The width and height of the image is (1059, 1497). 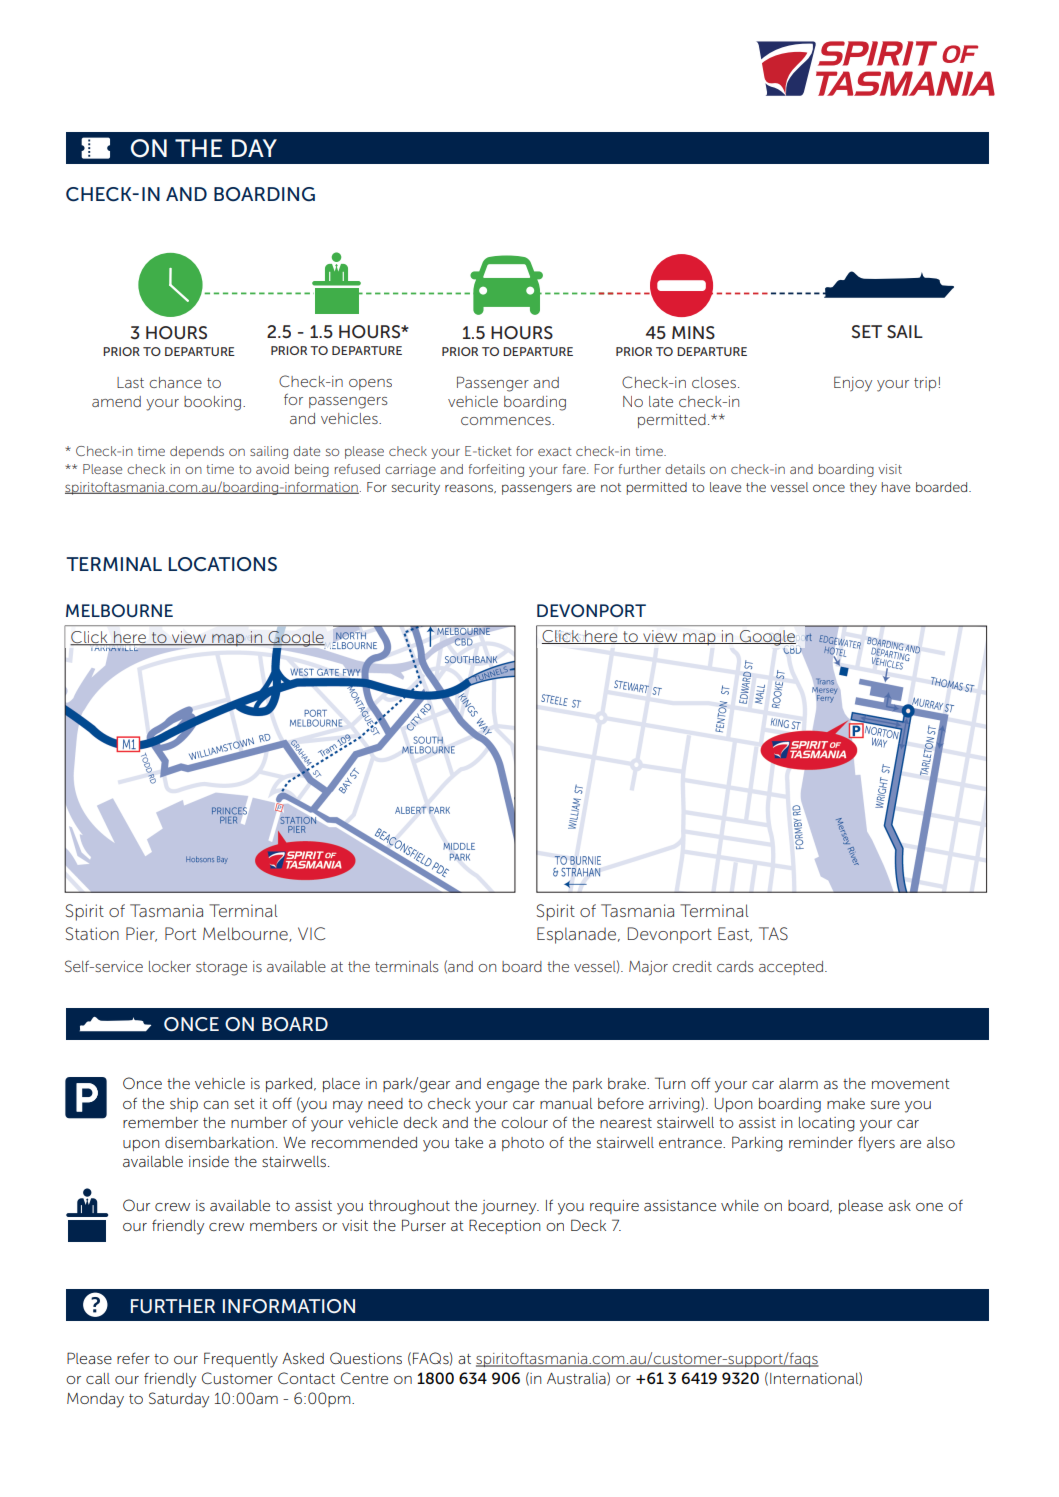 I want to click on Questions, so click(x=366, y=1358).
